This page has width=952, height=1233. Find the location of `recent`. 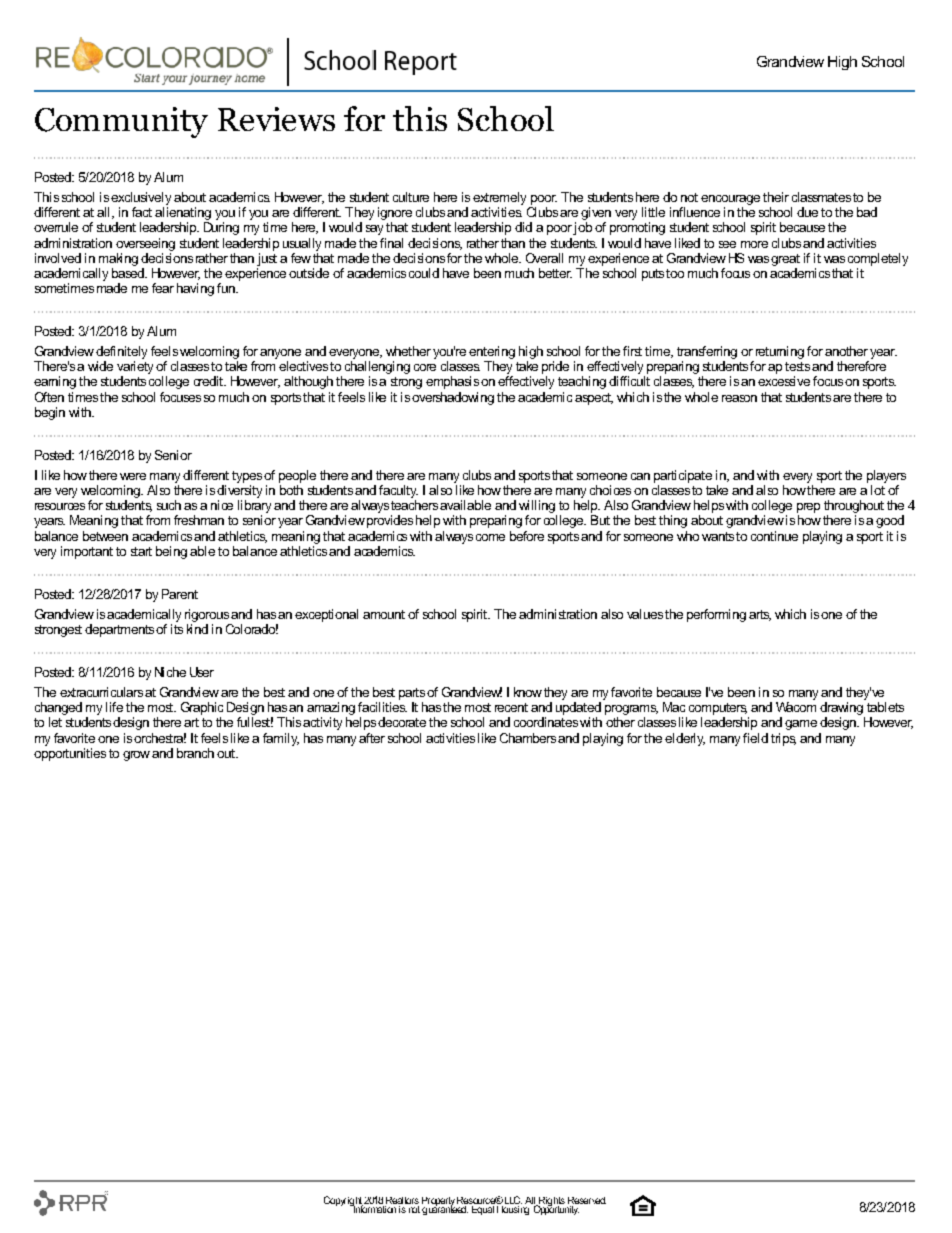

recent is located at coordinates (511, 707).
